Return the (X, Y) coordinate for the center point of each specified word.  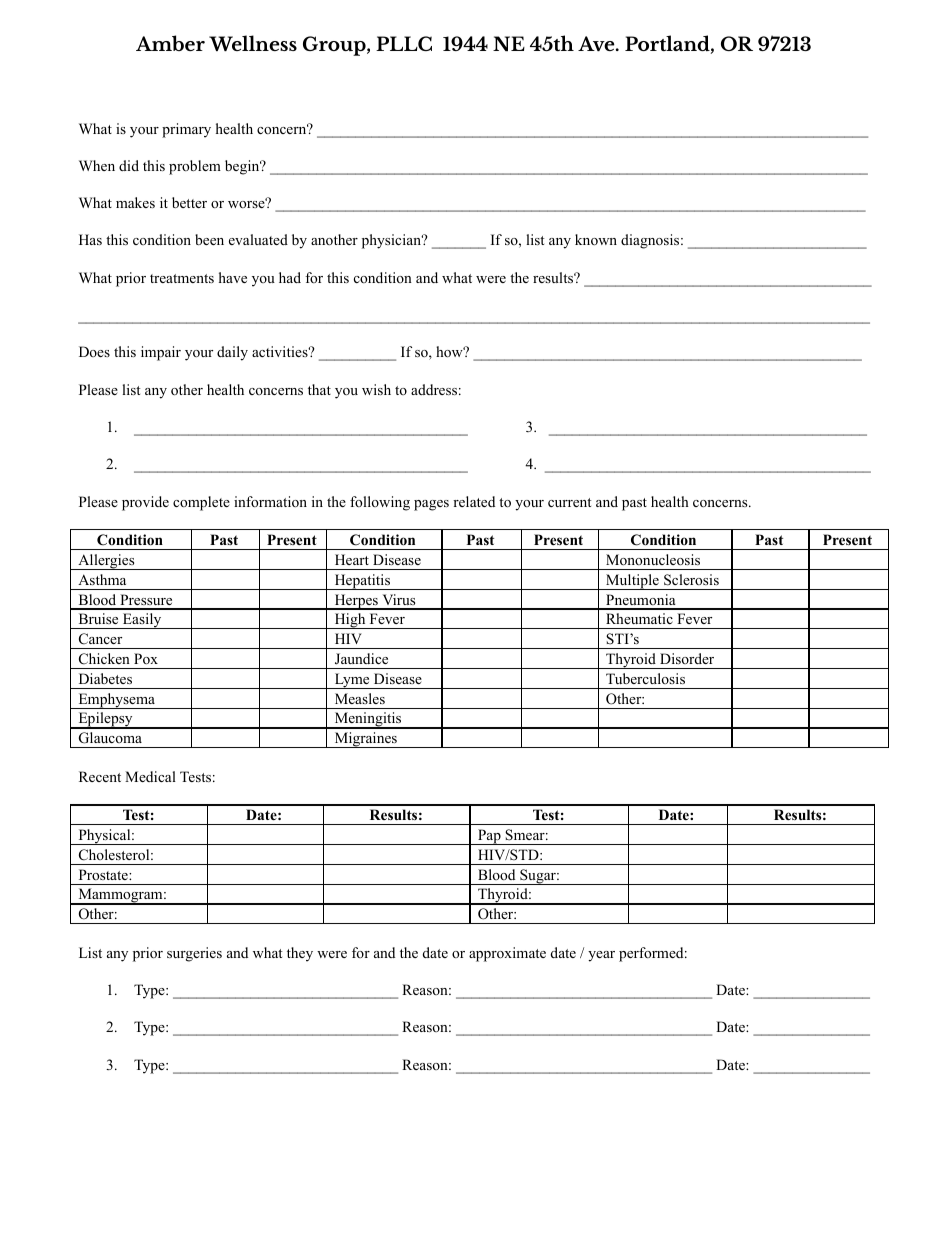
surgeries (194, 954)
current (570, 502)
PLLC (404, 43)
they (300, 954)
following (380, 503)
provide (145, 503)
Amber (170, 43)
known (596, 239)
